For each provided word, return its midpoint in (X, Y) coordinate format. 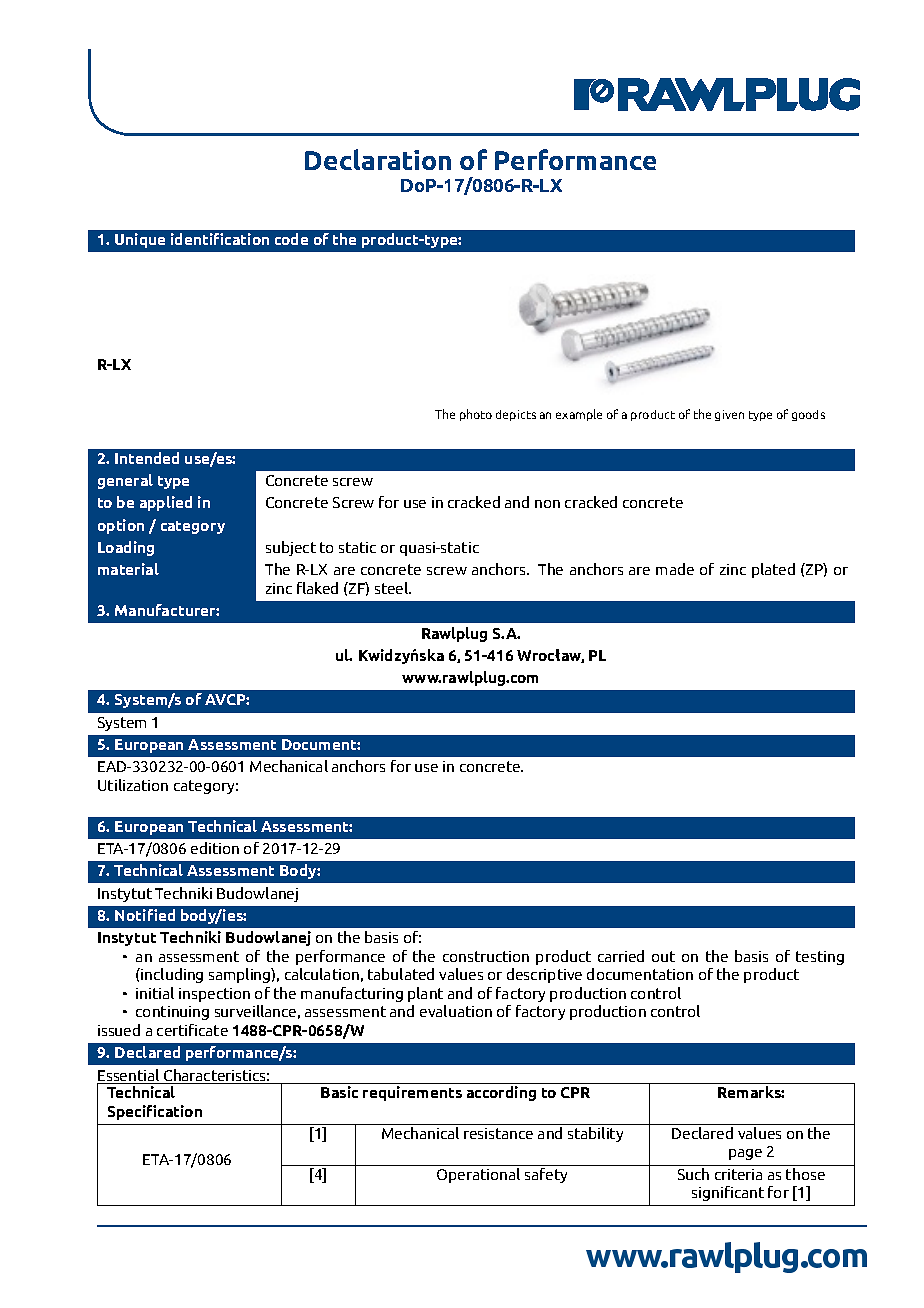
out (663, 956)
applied (166, 503)
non (547, 504)
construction (486, 956)
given (729, 415)
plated (773, 570)
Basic (339, 1092)
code (291, 239)
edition (215, 848)
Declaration (378, 159)
